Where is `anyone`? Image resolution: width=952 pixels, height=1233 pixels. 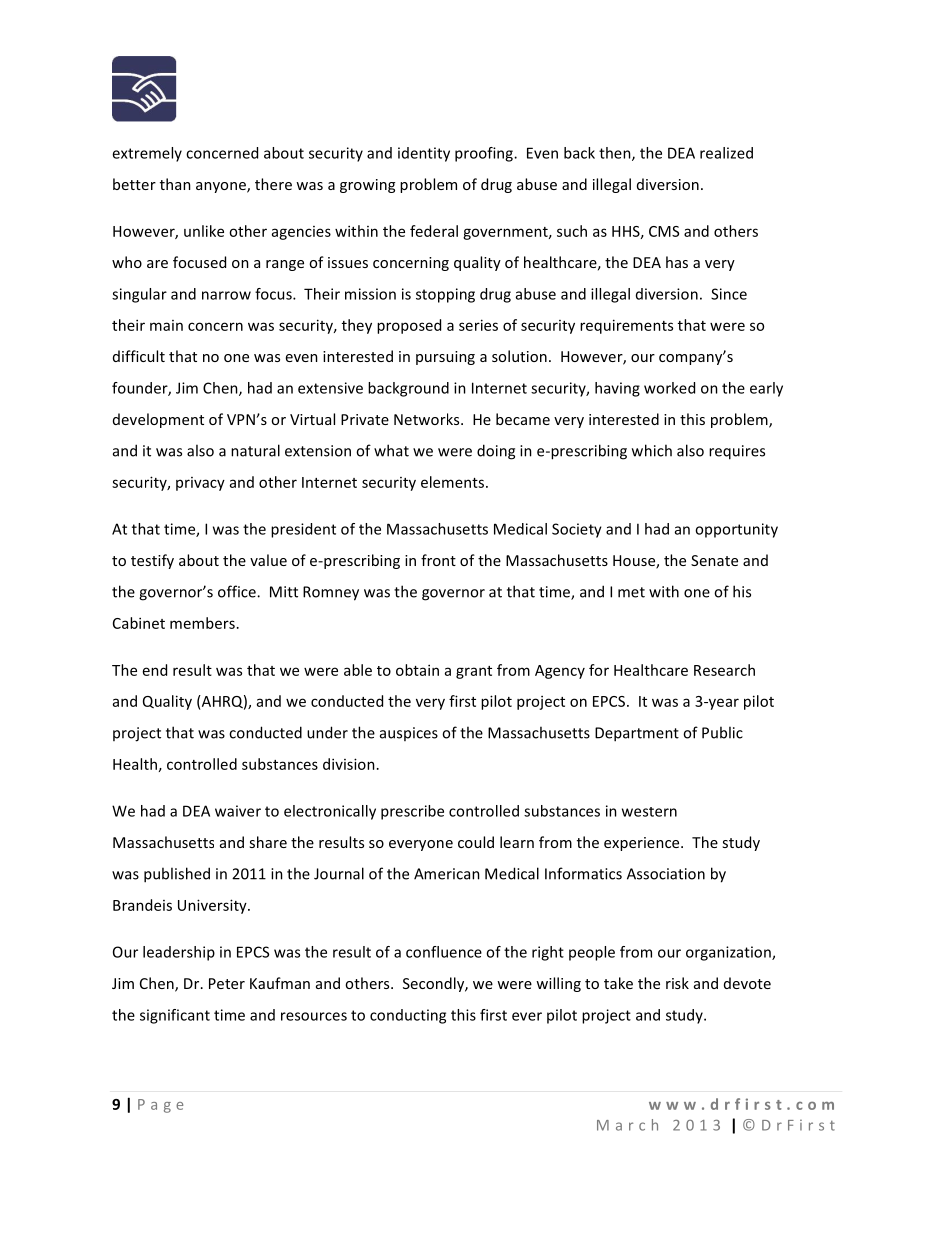
anyone is located at coordinates (222, 187).
